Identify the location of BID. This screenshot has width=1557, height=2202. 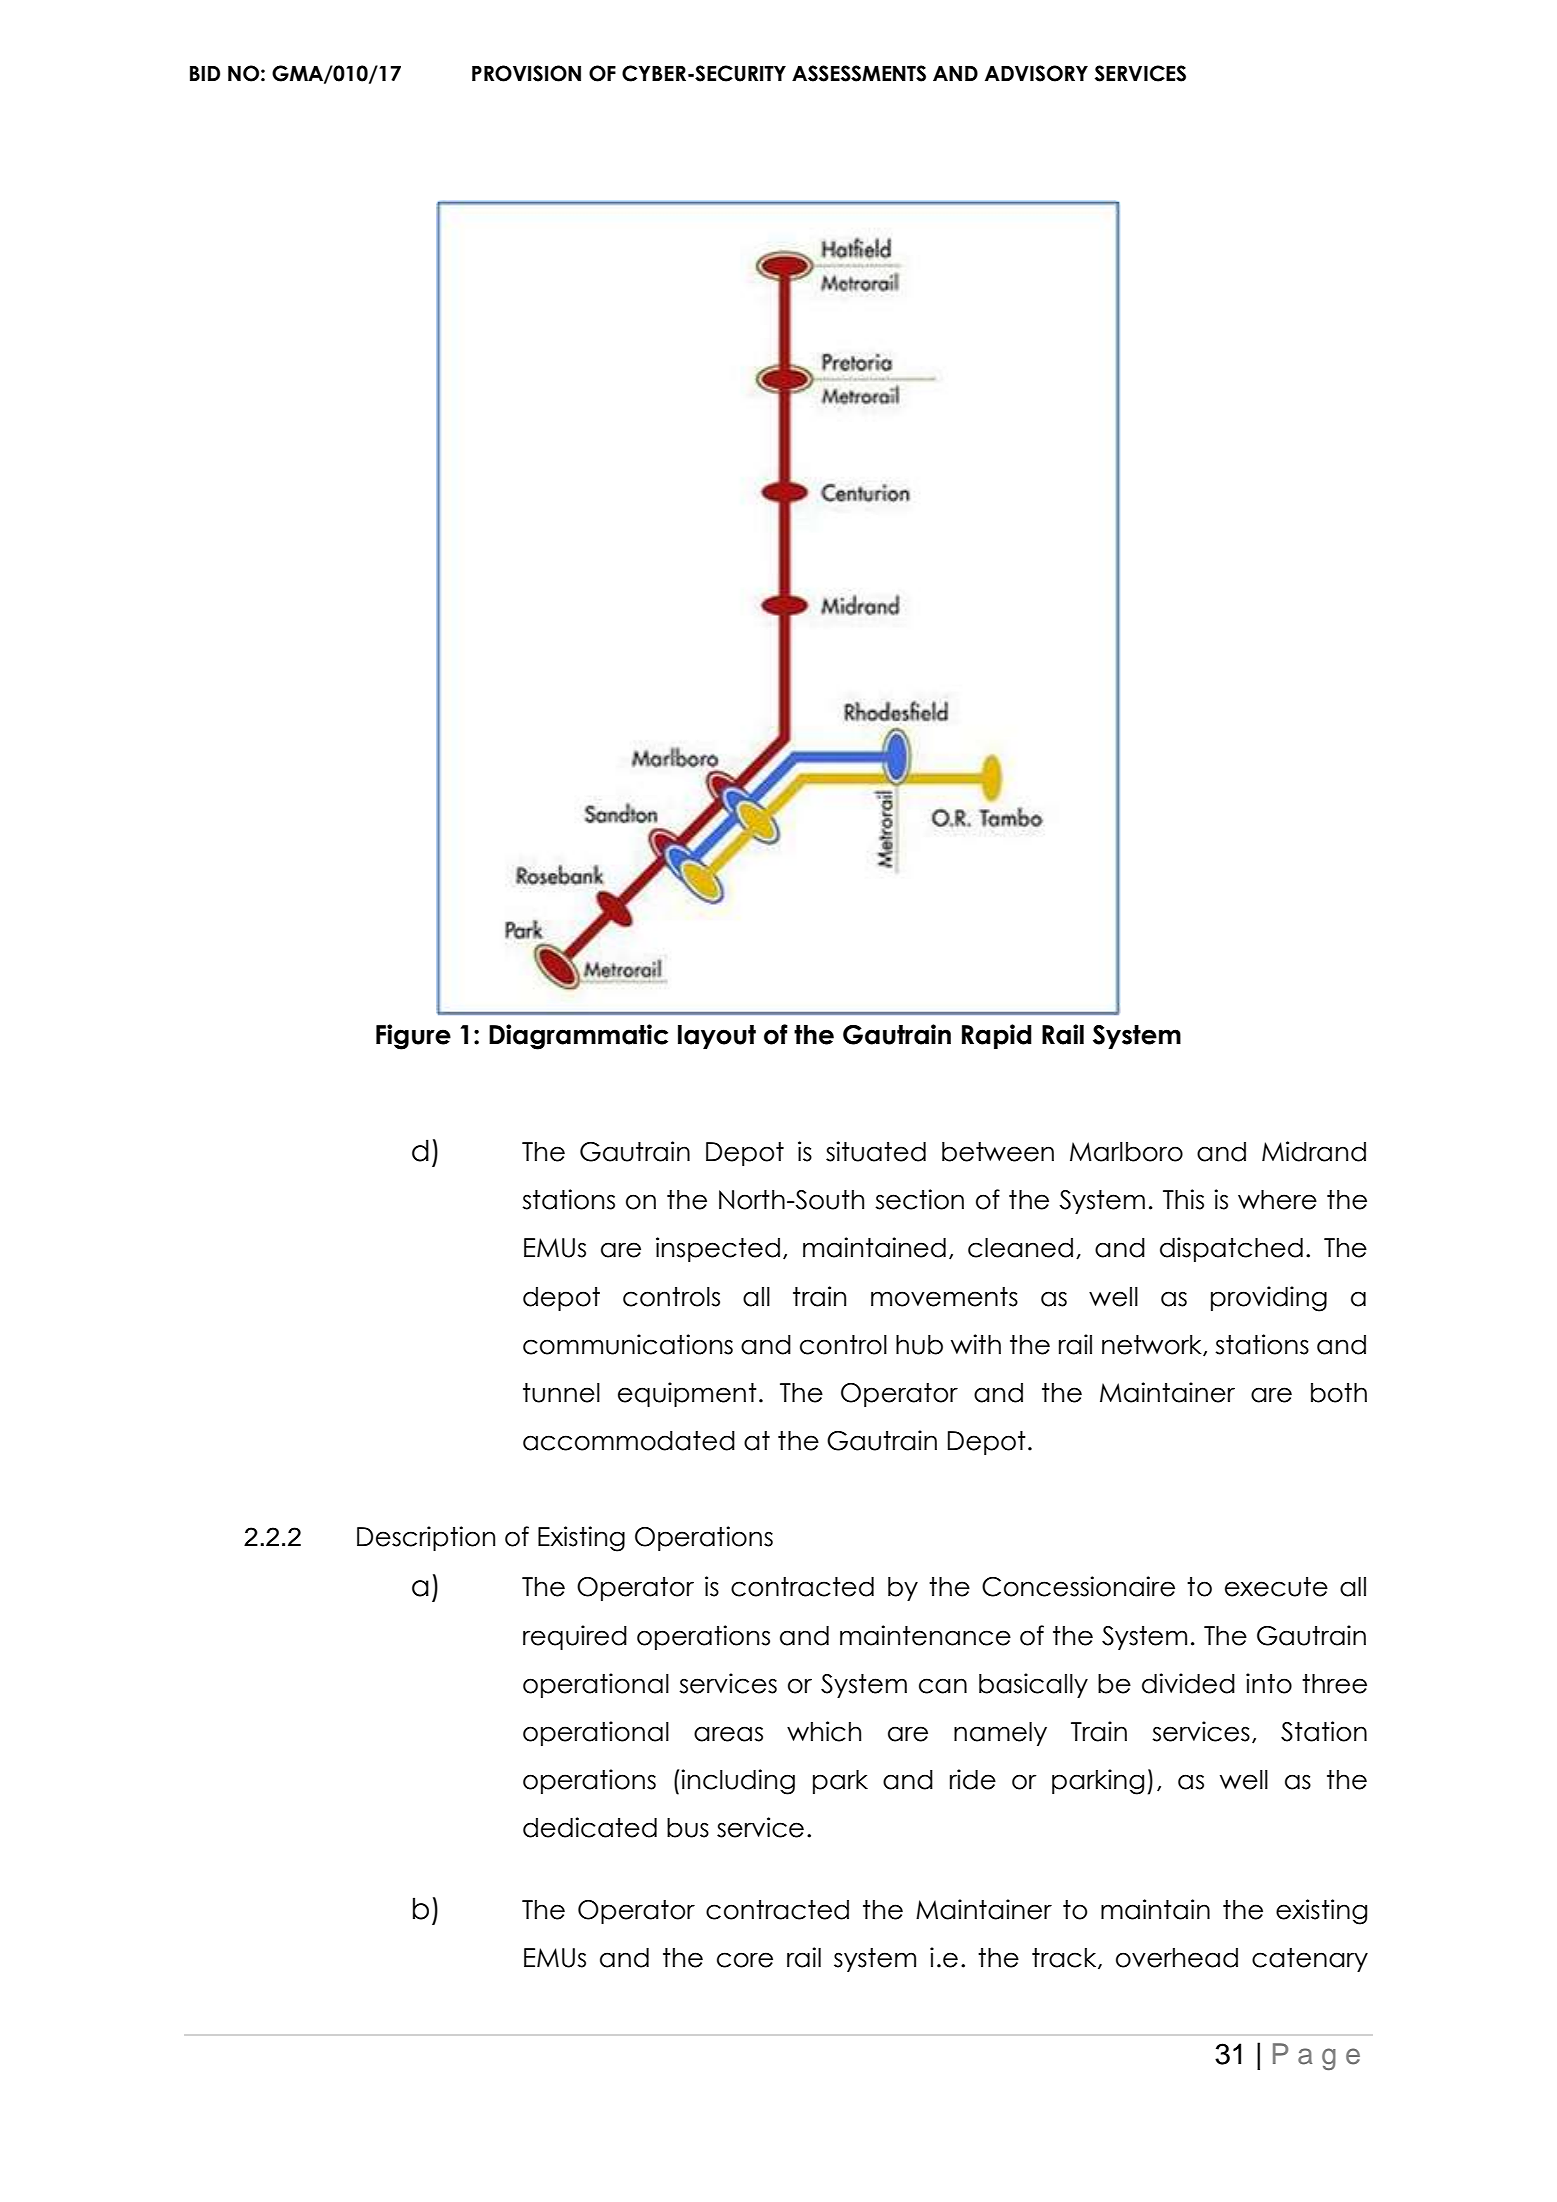
(205, 73).
